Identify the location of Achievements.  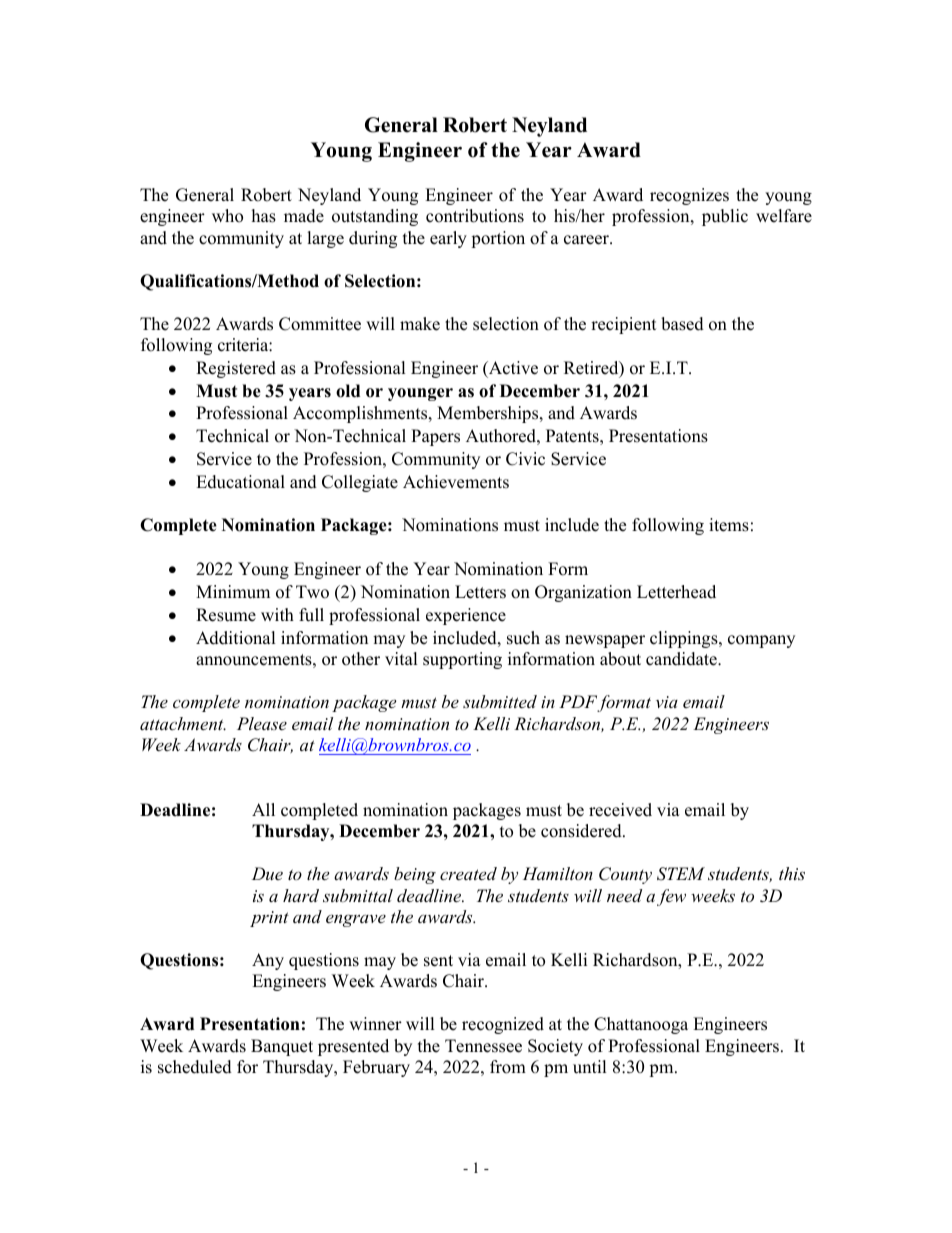
(456, 482).
